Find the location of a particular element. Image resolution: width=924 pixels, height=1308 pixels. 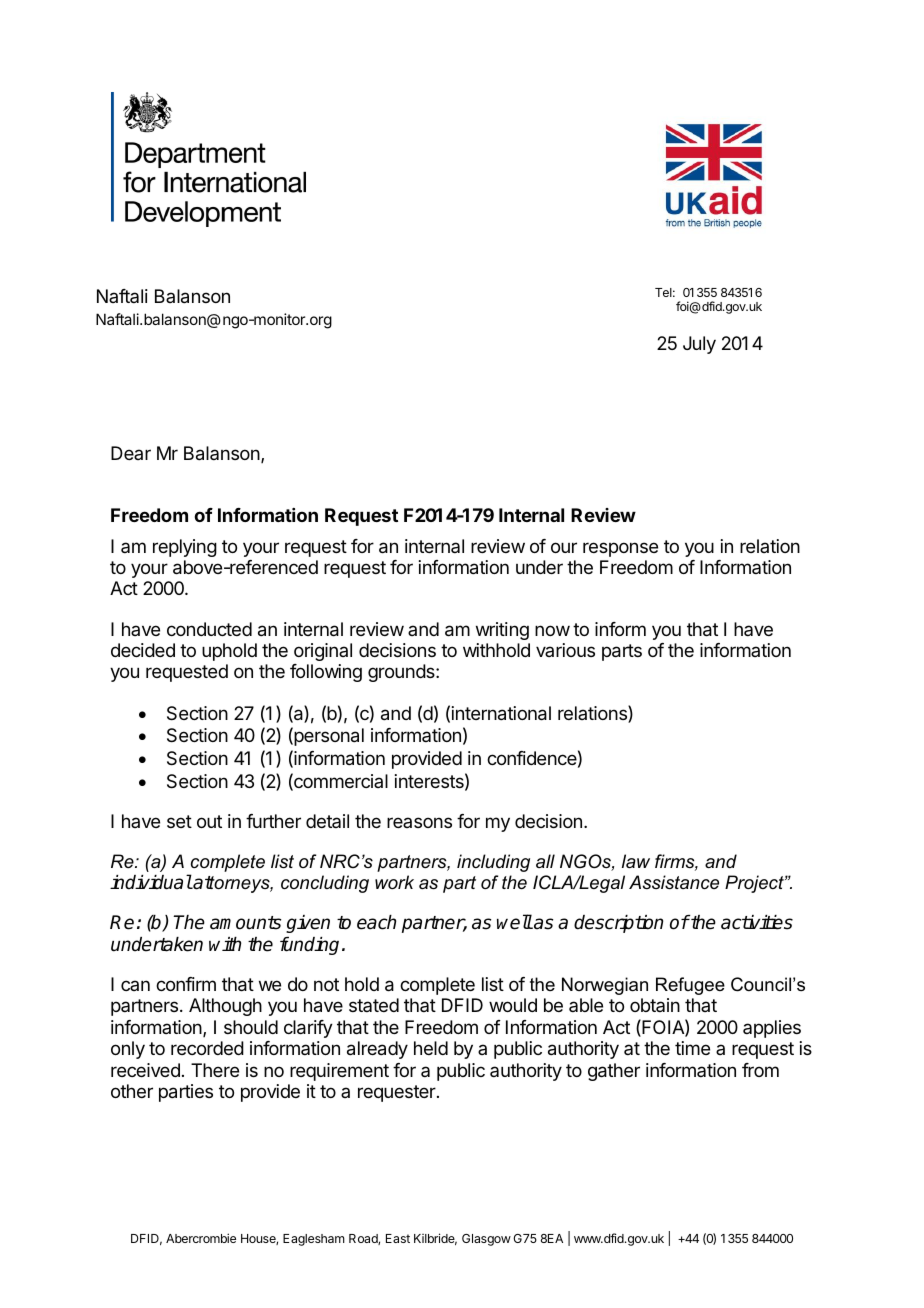

now is located at coordinates (552, 630).
